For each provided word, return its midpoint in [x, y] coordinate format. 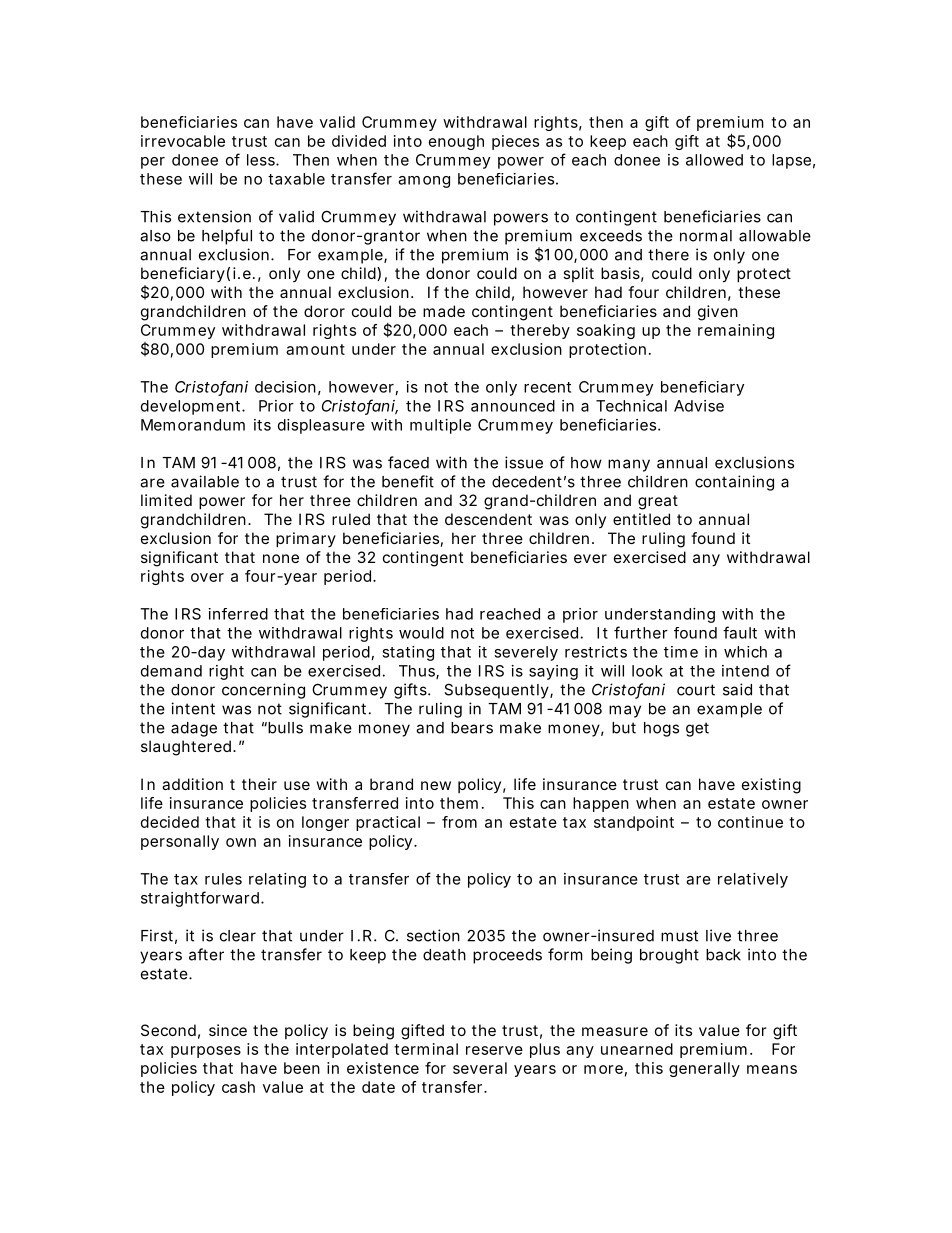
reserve [494, 1050]
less [262, 160]
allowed [714, 160]
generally [704, 1069]
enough [456, 142]
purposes [206, 1052]
